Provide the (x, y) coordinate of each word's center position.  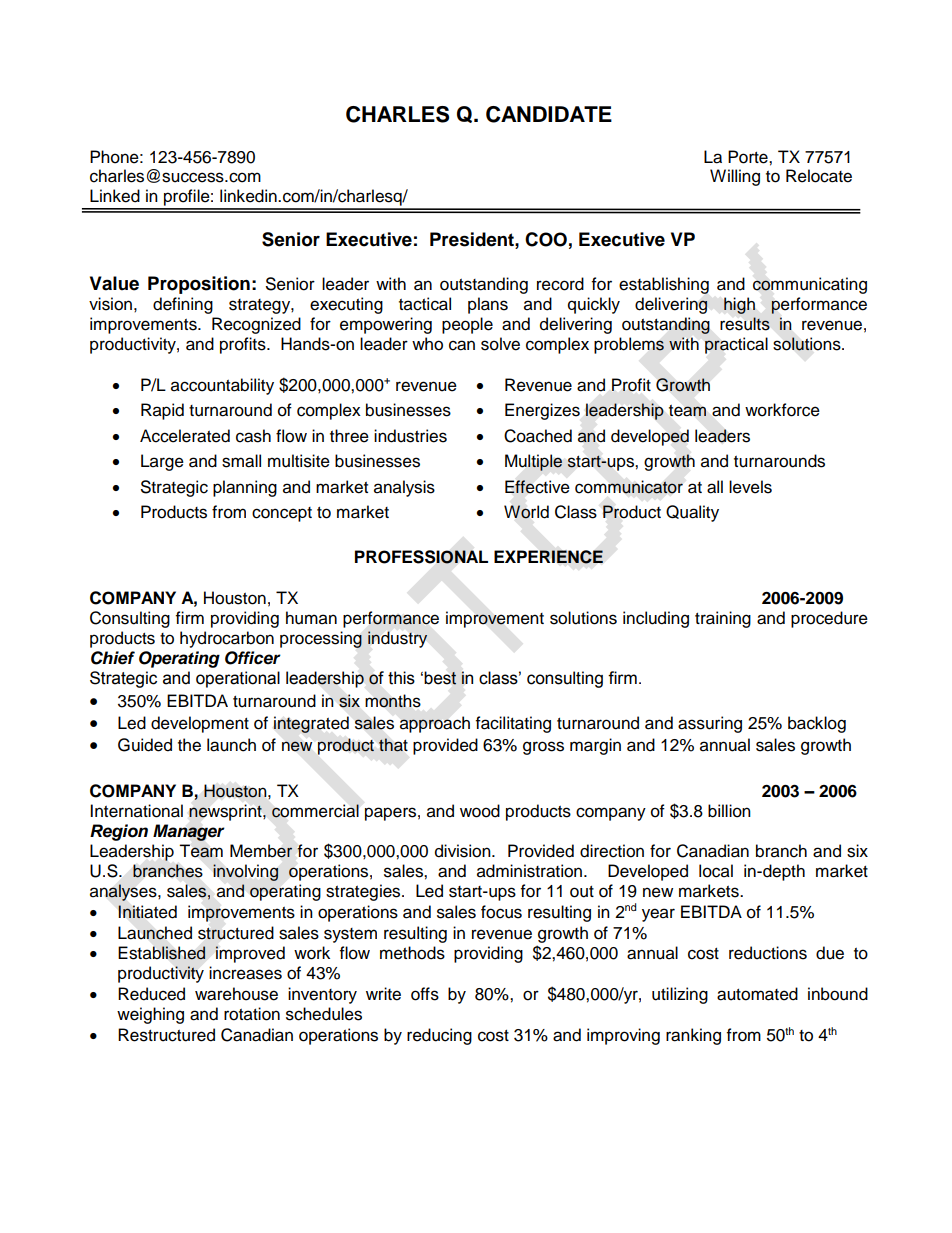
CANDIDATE (549, 114)
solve (500, 344)
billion (729, 811)
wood (480, 811)
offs (425, 994)
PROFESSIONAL (421, 557)
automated (757, 994)
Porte (749, 157)
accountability (222, 386)
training (723, 619)
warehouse (236, 994)
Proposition (199, 285)
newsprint (226, 812)
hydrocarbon (227, 639)
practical (736, 345)
